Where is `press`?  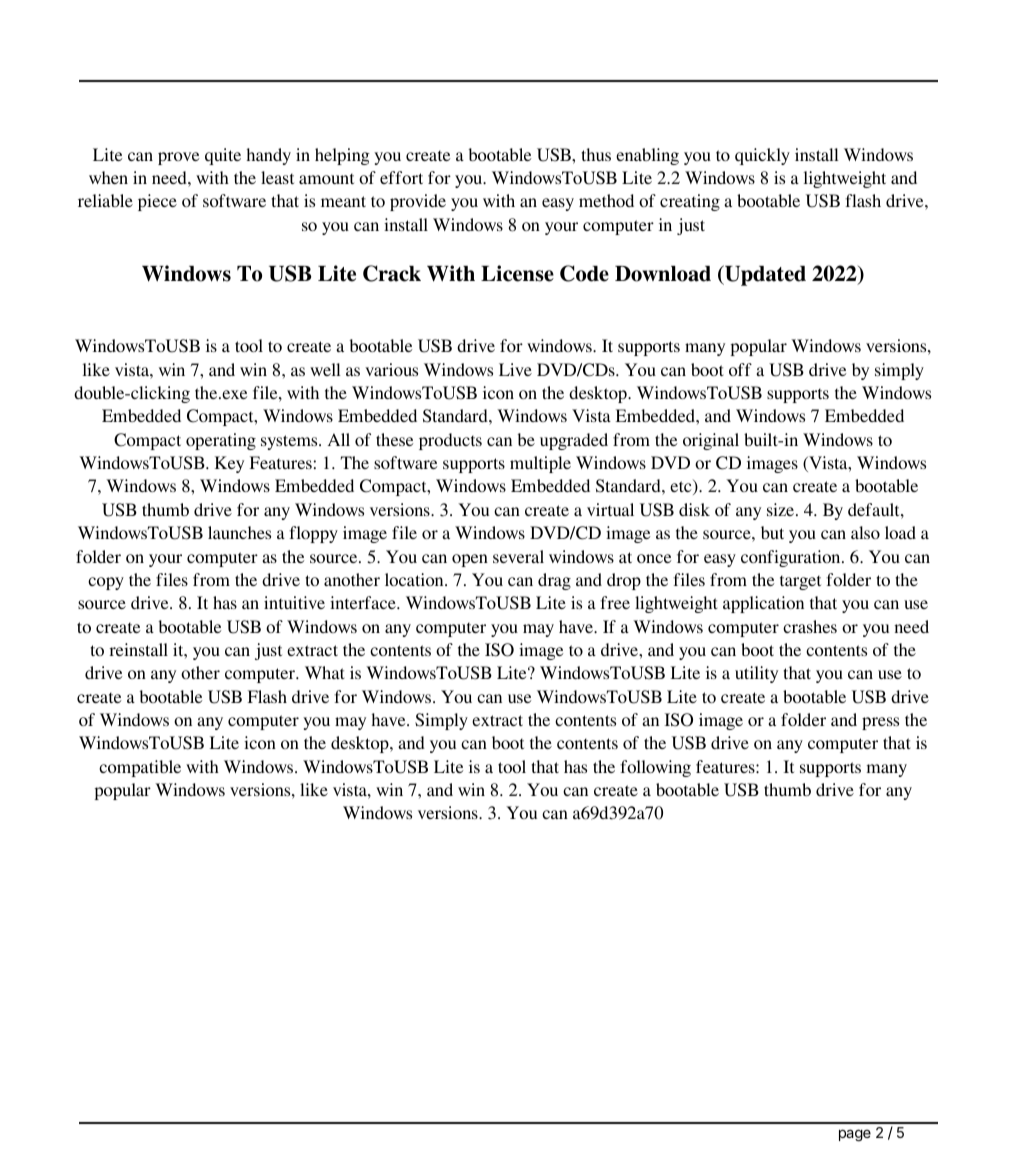
press is located at coordinates (880, 723).
